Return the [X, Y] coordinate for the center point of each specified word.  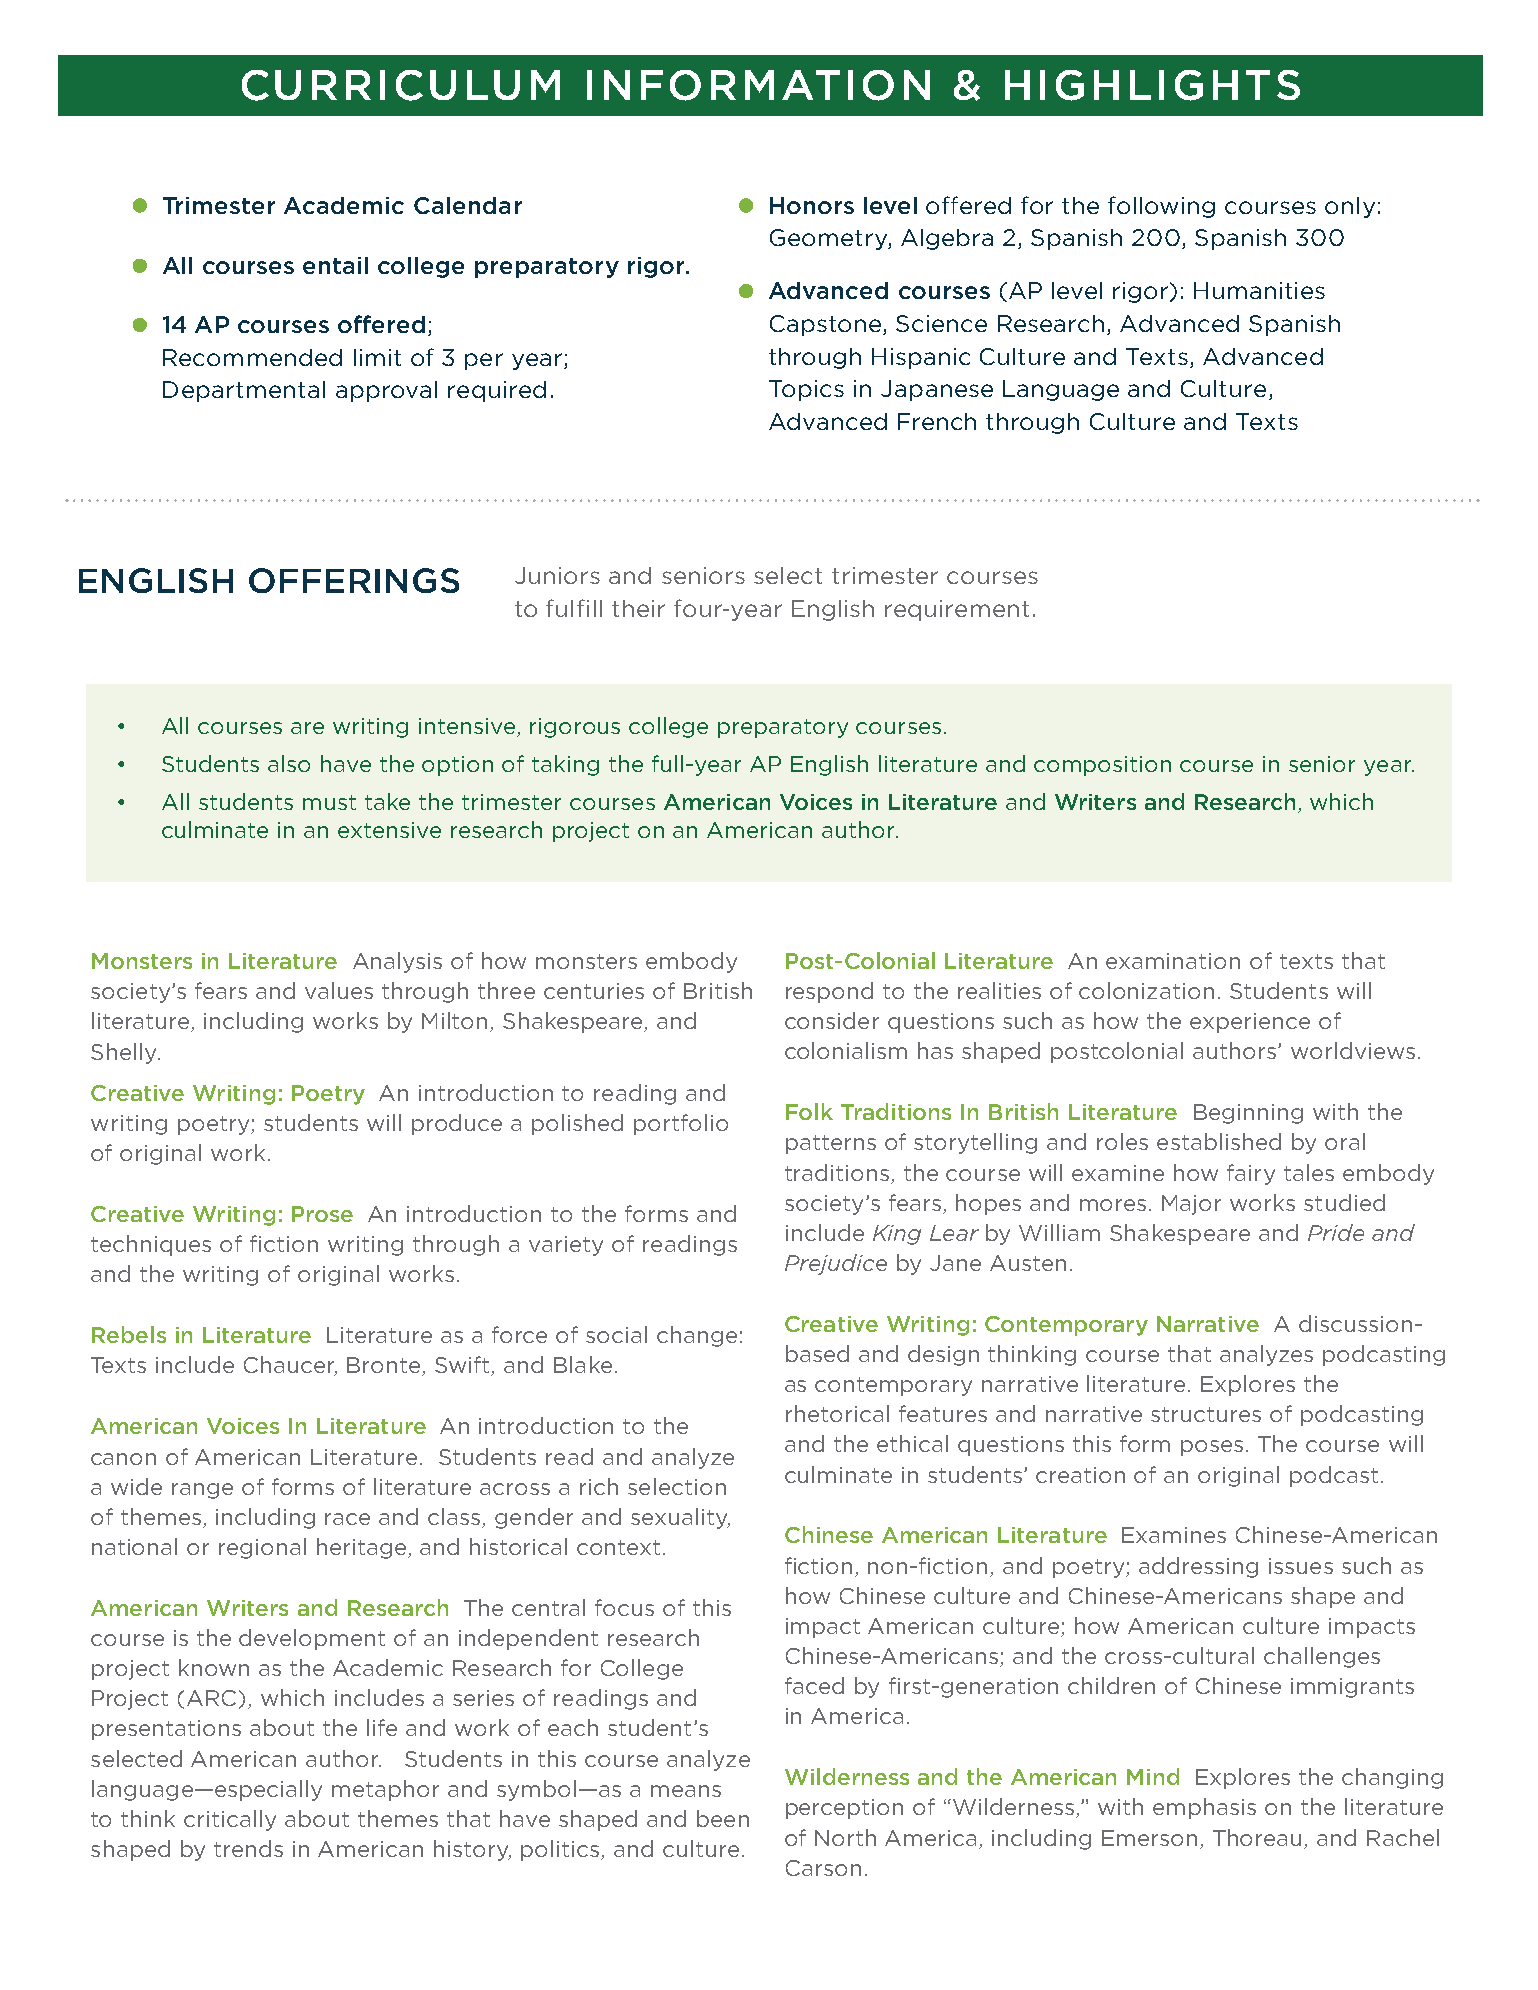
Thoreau [1257, 1837]
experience [1250, 1023]
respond [829, 992]
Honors [812, 205]
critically [230, 1820]
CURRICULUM [401, 85]
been [723, 1818]
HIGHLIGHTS [1152, 85]
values [339, 990]
